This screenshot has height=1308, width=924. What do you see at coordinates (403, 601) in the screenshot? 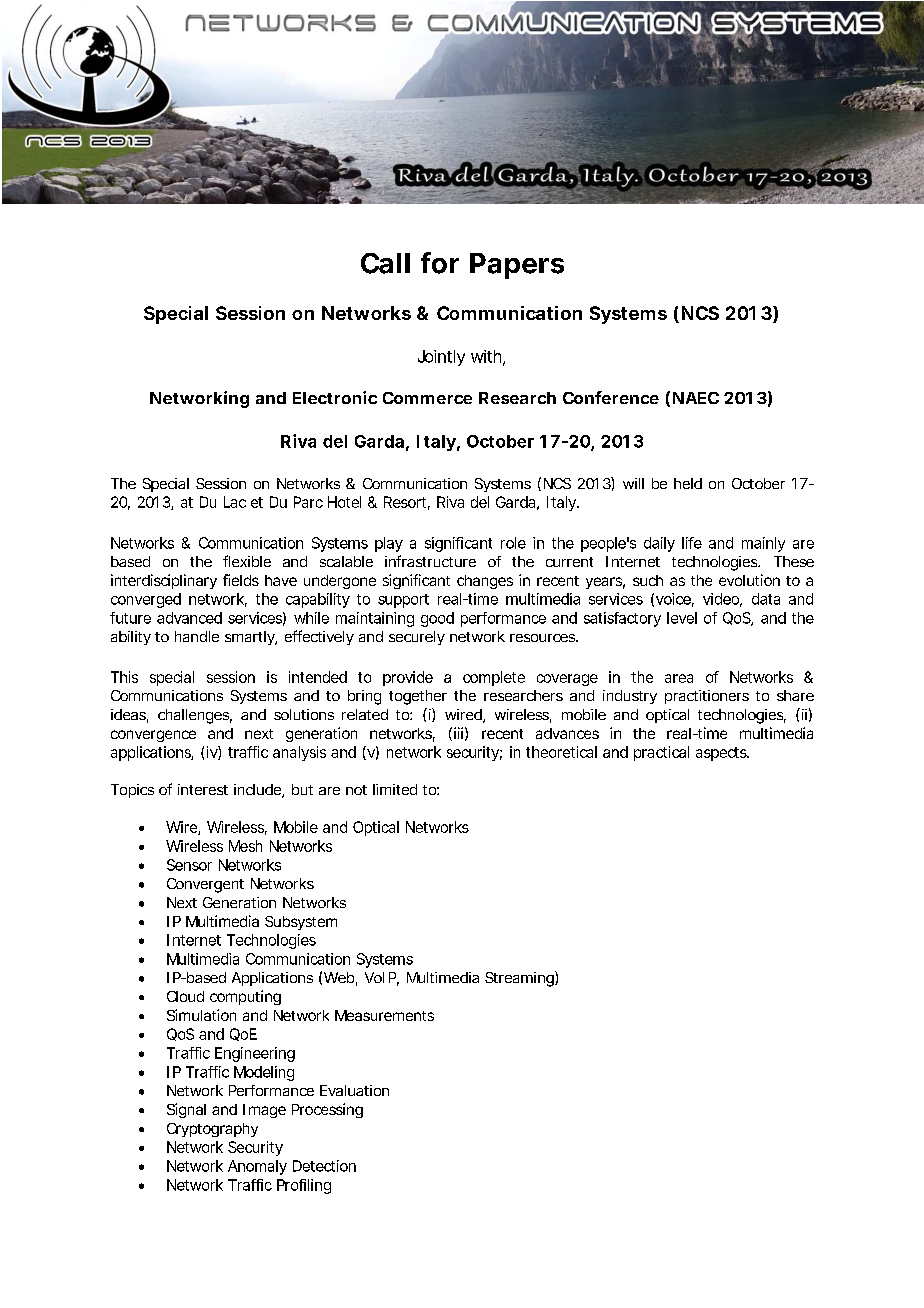
I see `support` at bounding box center [403, 601].
